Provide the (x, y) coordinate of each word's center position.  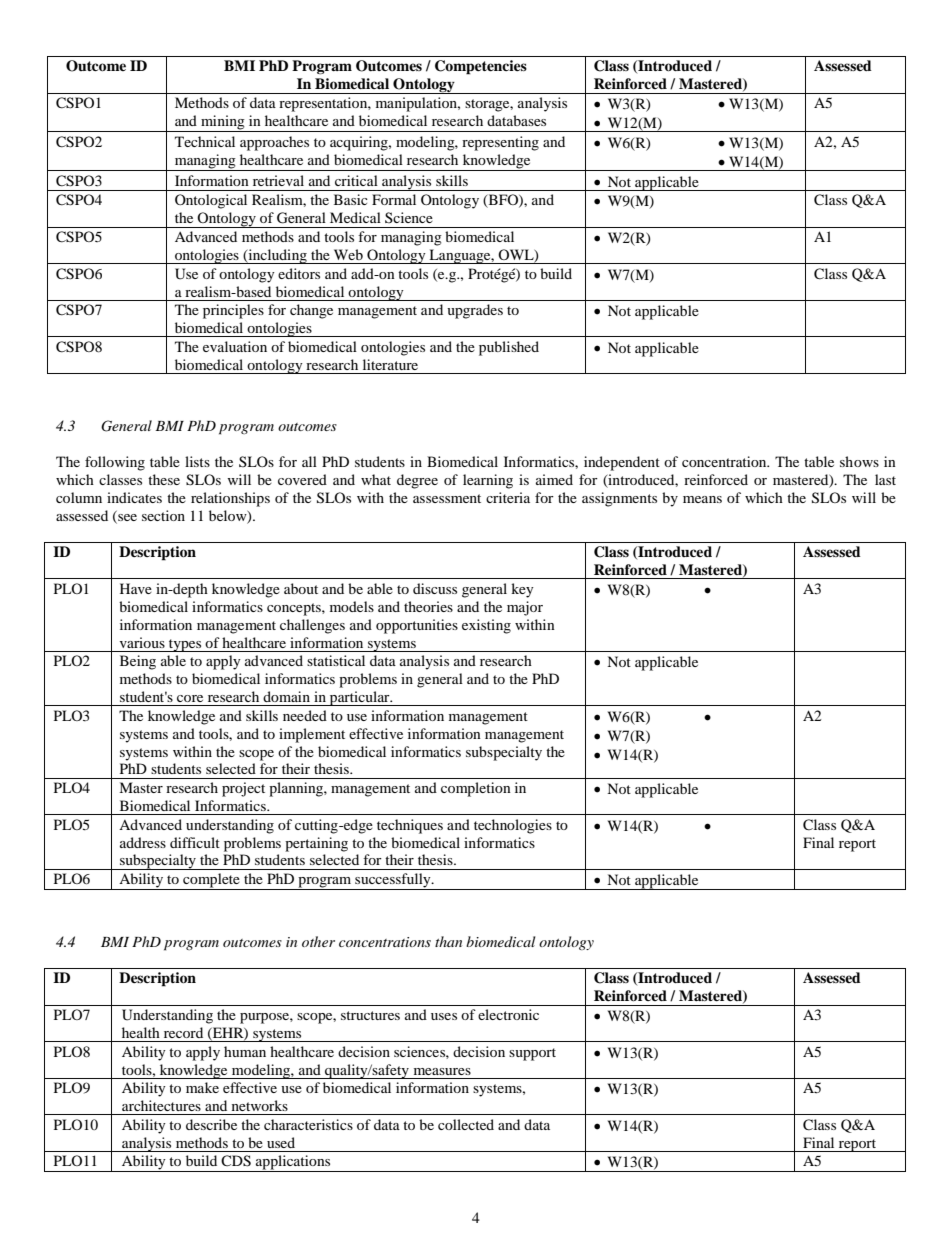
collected (466, 1124)
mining (223, 123)
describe (211, 1124)
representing (500, 143)
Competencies (481, 67)
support (532, 1054)
